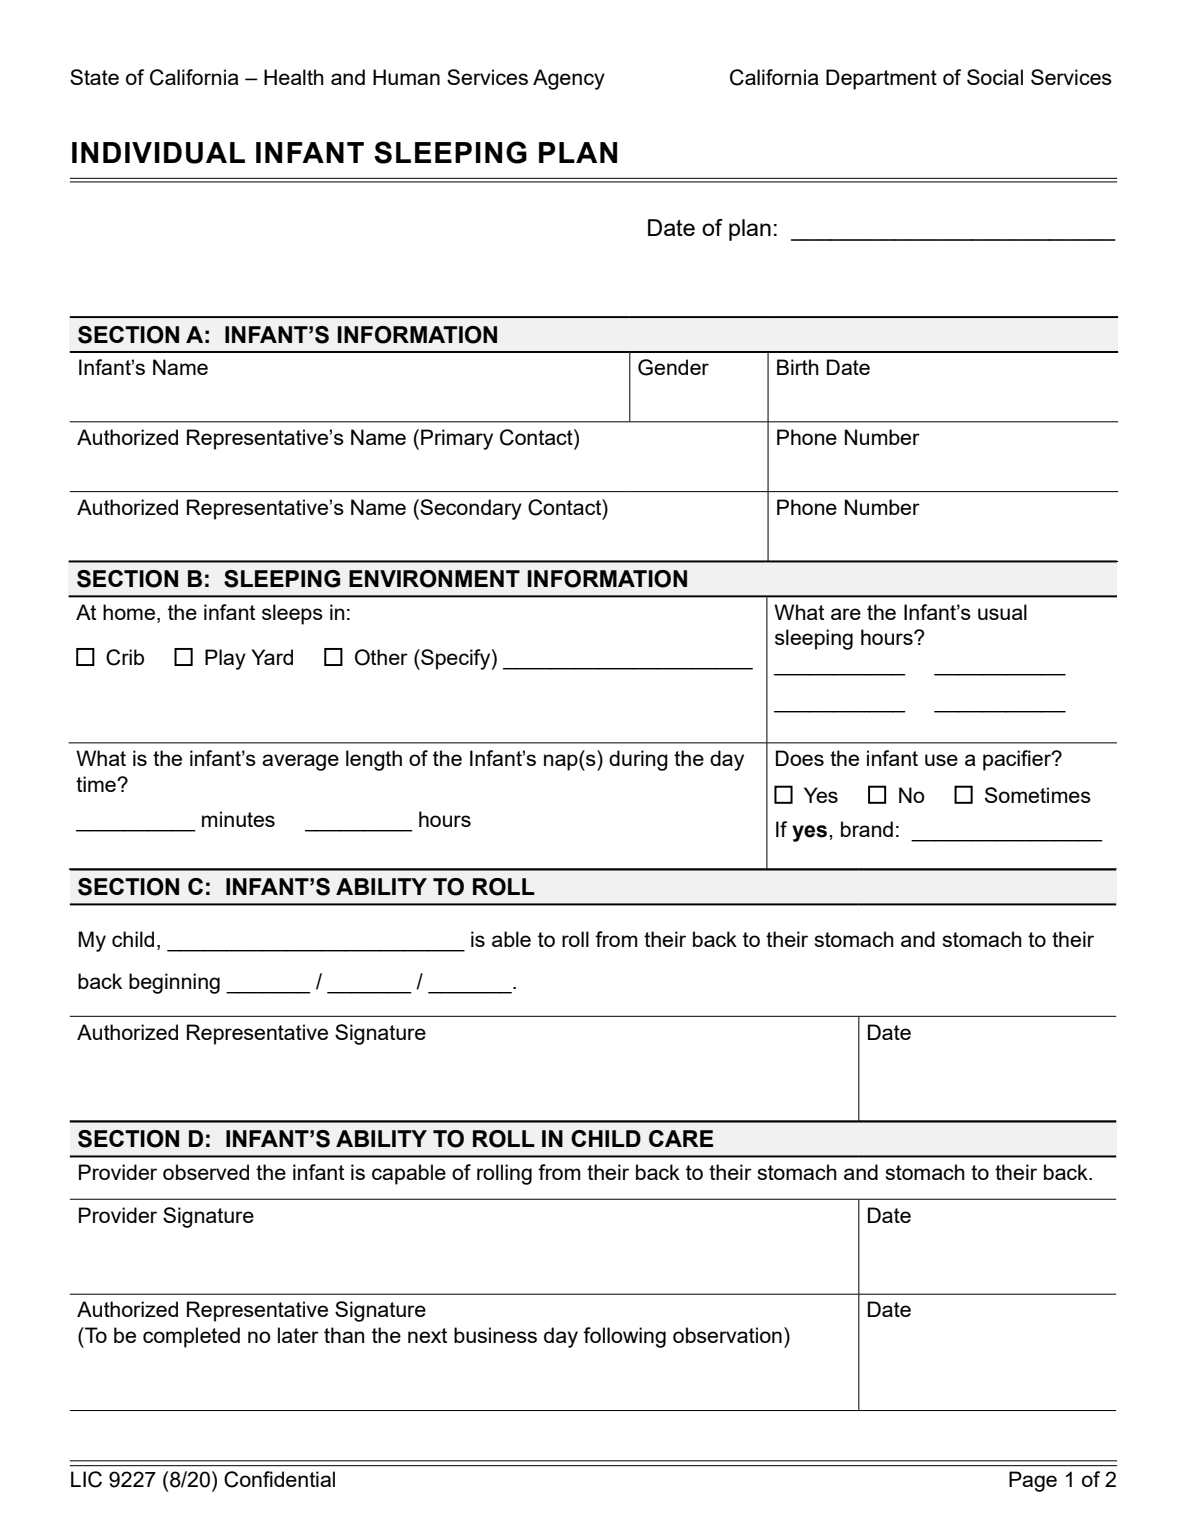  I want to click on Birth, so click(798, 367).
